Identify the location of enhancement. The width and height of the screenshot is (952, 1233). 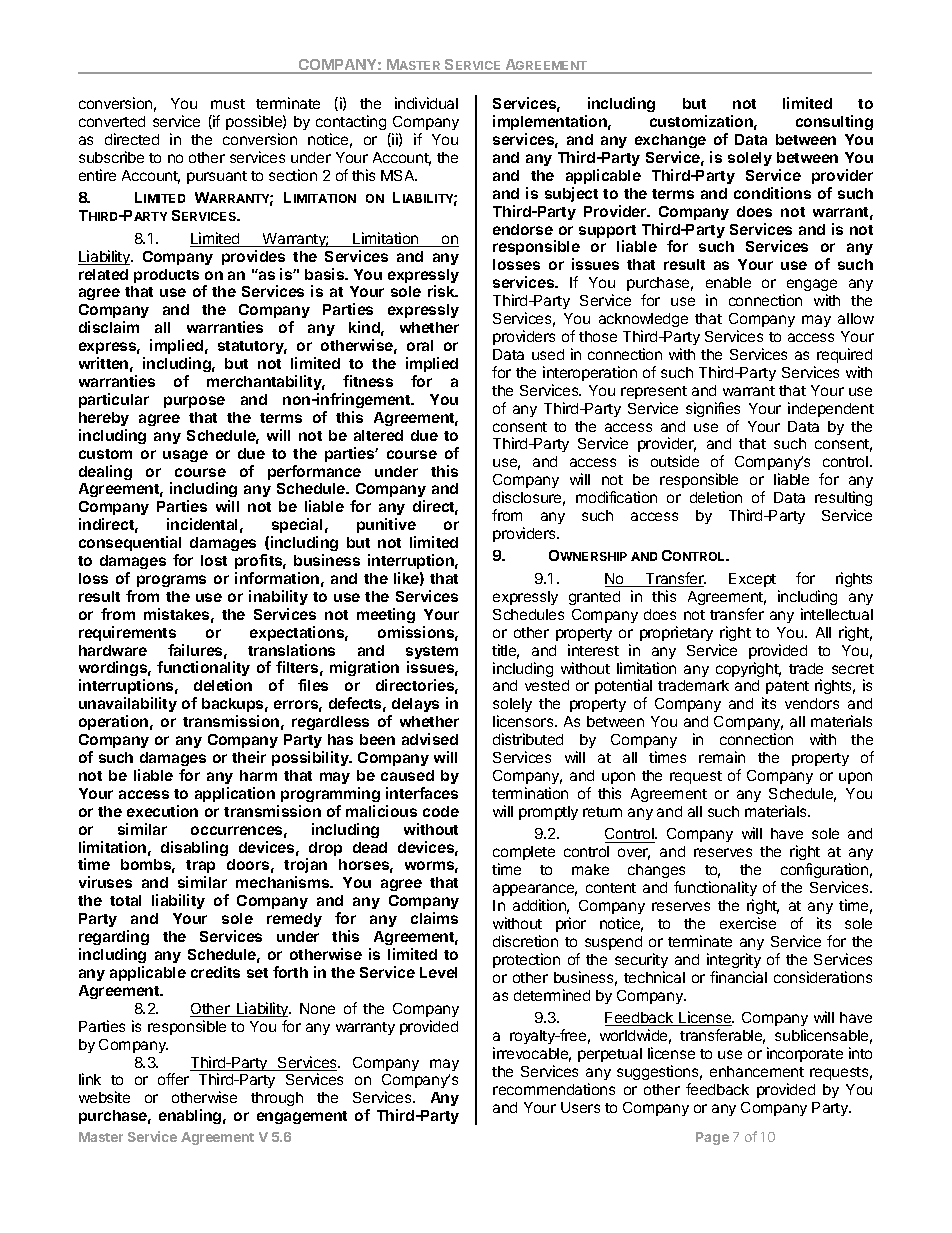
(757, 1071).
